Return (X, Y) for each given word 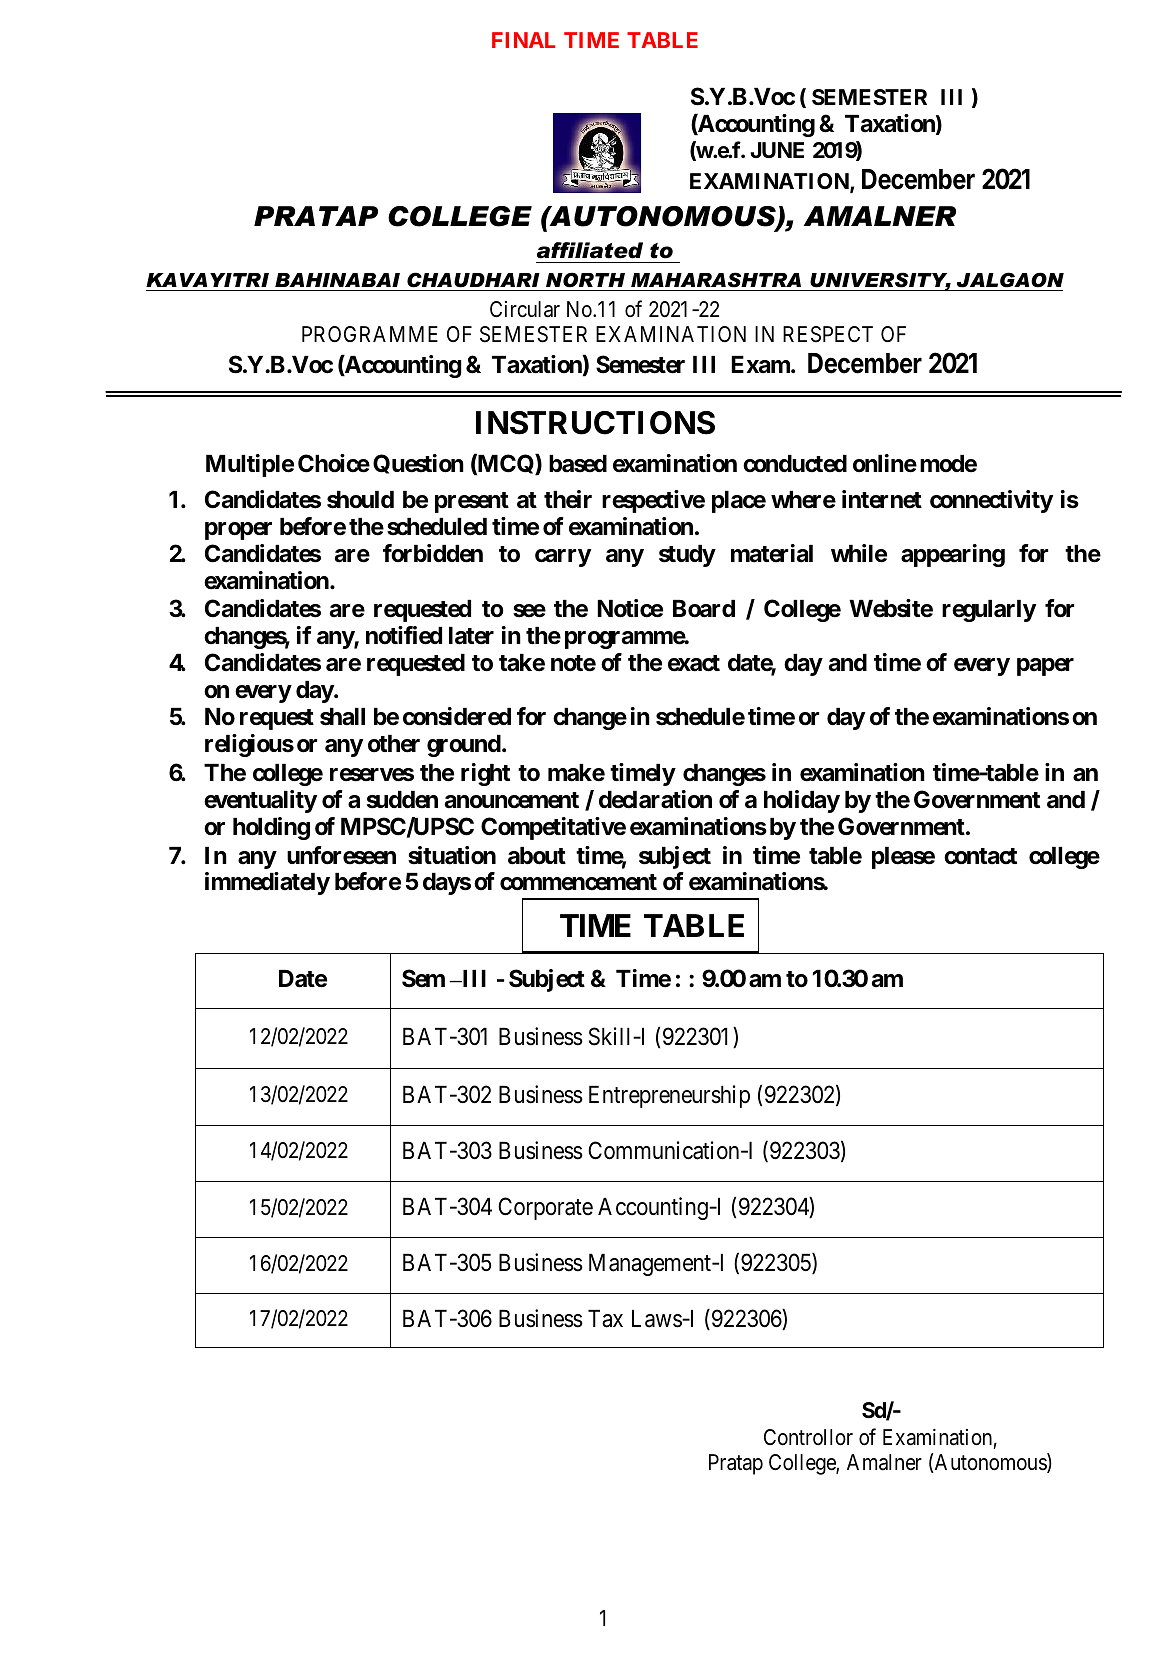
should (360, 500)
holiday (802, 801)
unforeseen (341, 855)
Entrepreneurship (669, 1096)
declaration (655, 799)
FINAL (523, 40)
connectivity (991, 501)
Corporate (545, 1209)
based (578, 464)
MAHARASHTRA (716, 280)
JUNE (777, 150)
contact (980, 856)
